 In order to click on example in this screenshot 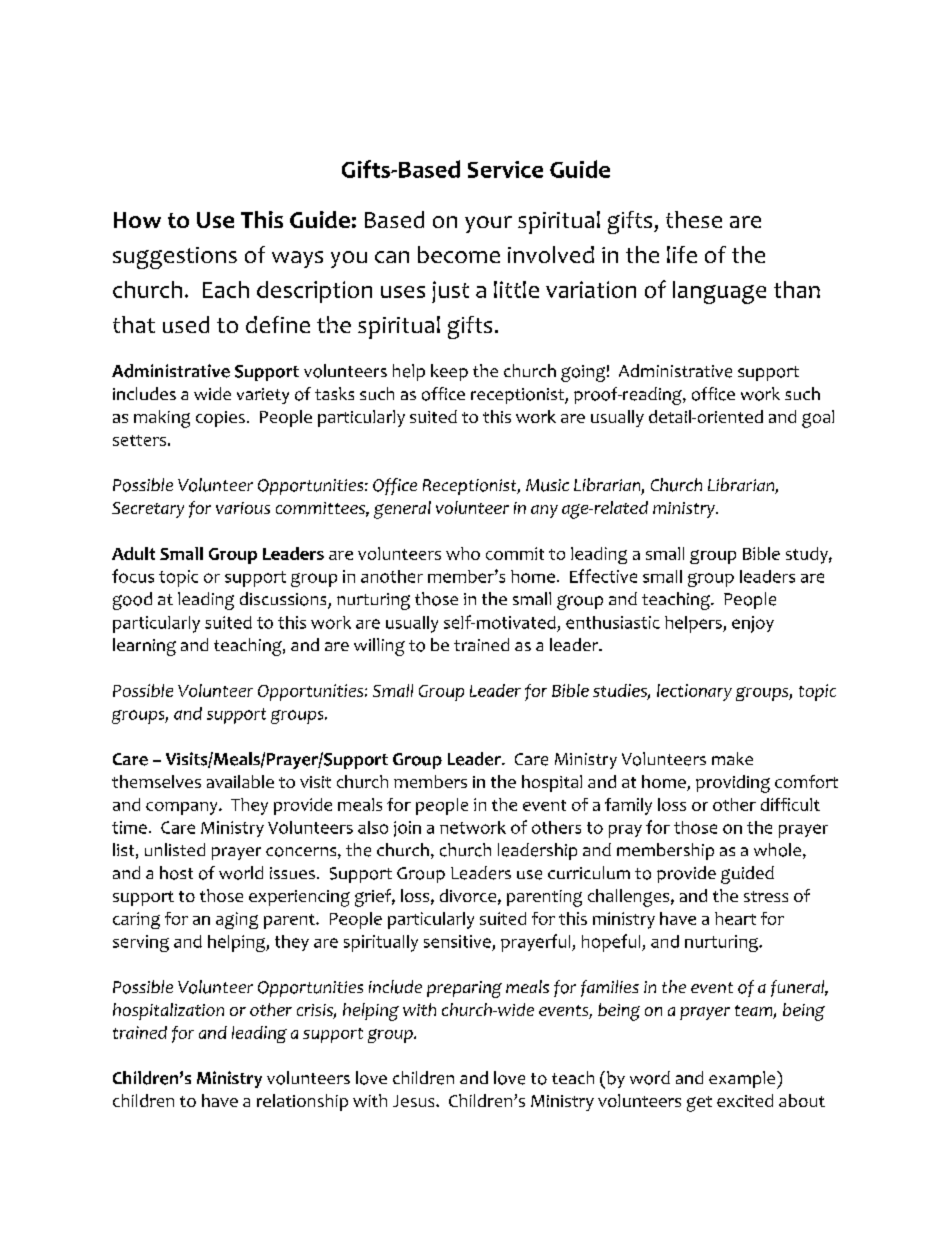, I will do `click(743, 1080)`.
